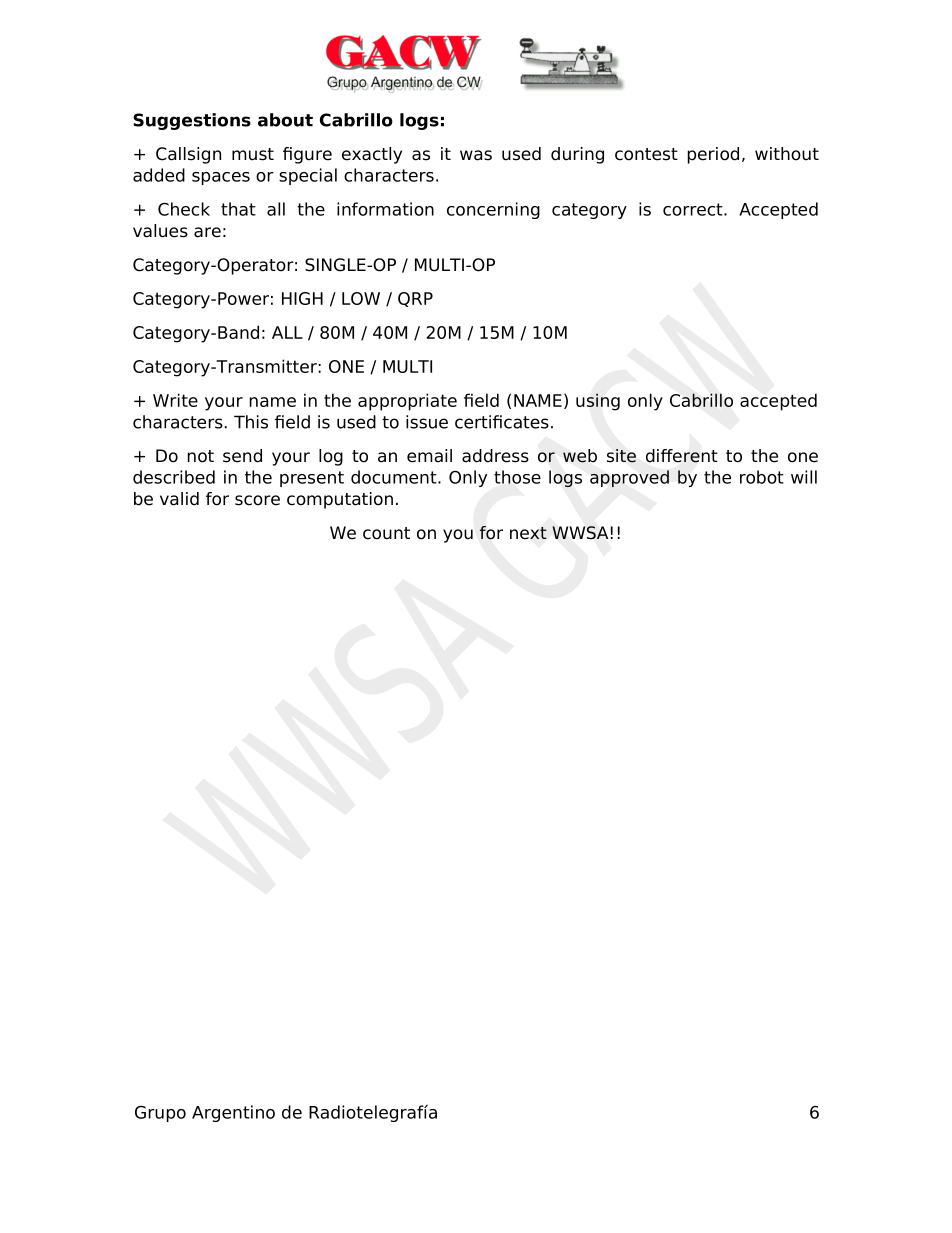  What do you see at coordinates (804, 477) in the screenshot?
I see `will` at bounding box center [804, 477].
